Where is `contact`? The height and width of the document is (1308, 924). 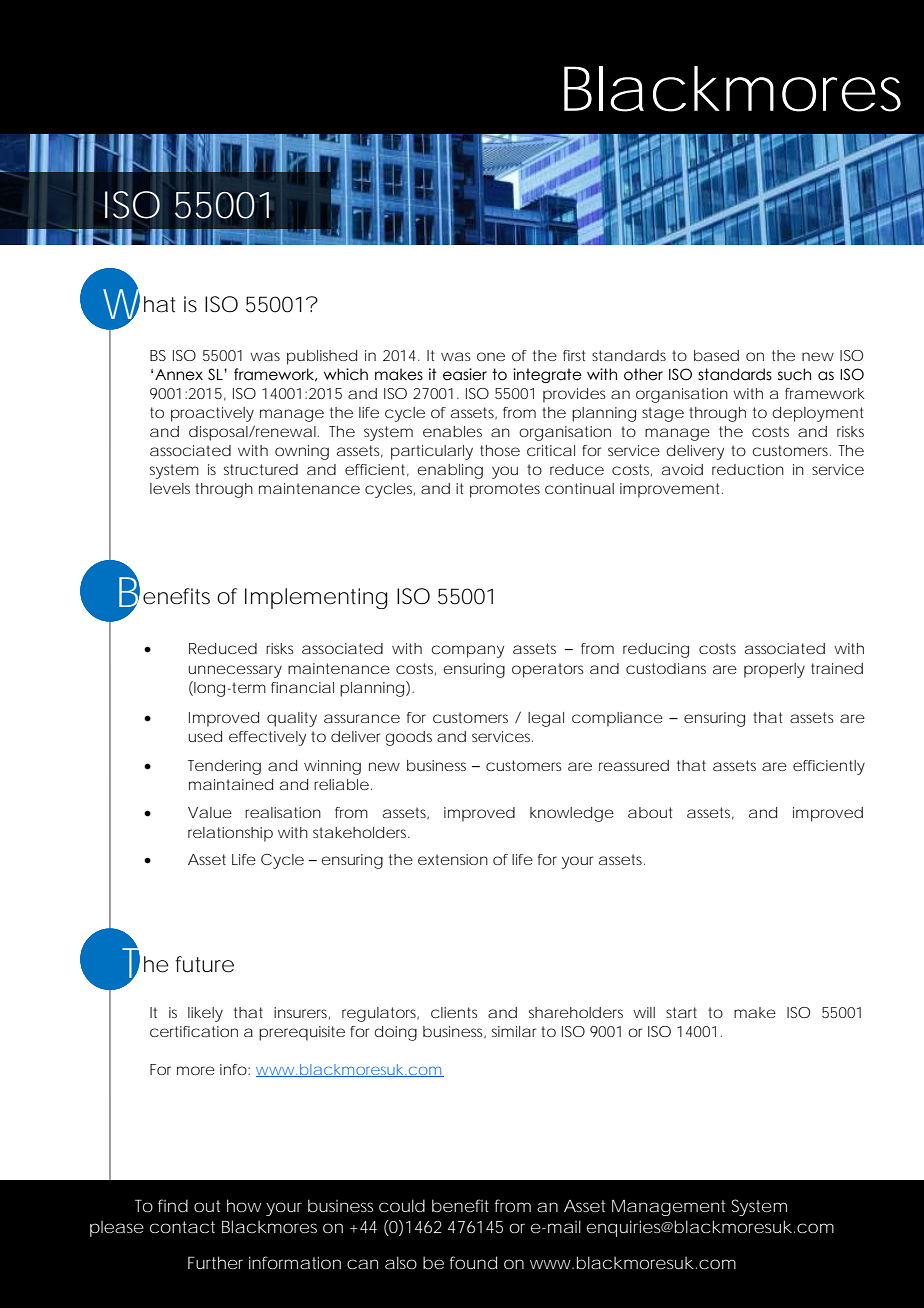 contact is located at coordinates (182, 1227).
